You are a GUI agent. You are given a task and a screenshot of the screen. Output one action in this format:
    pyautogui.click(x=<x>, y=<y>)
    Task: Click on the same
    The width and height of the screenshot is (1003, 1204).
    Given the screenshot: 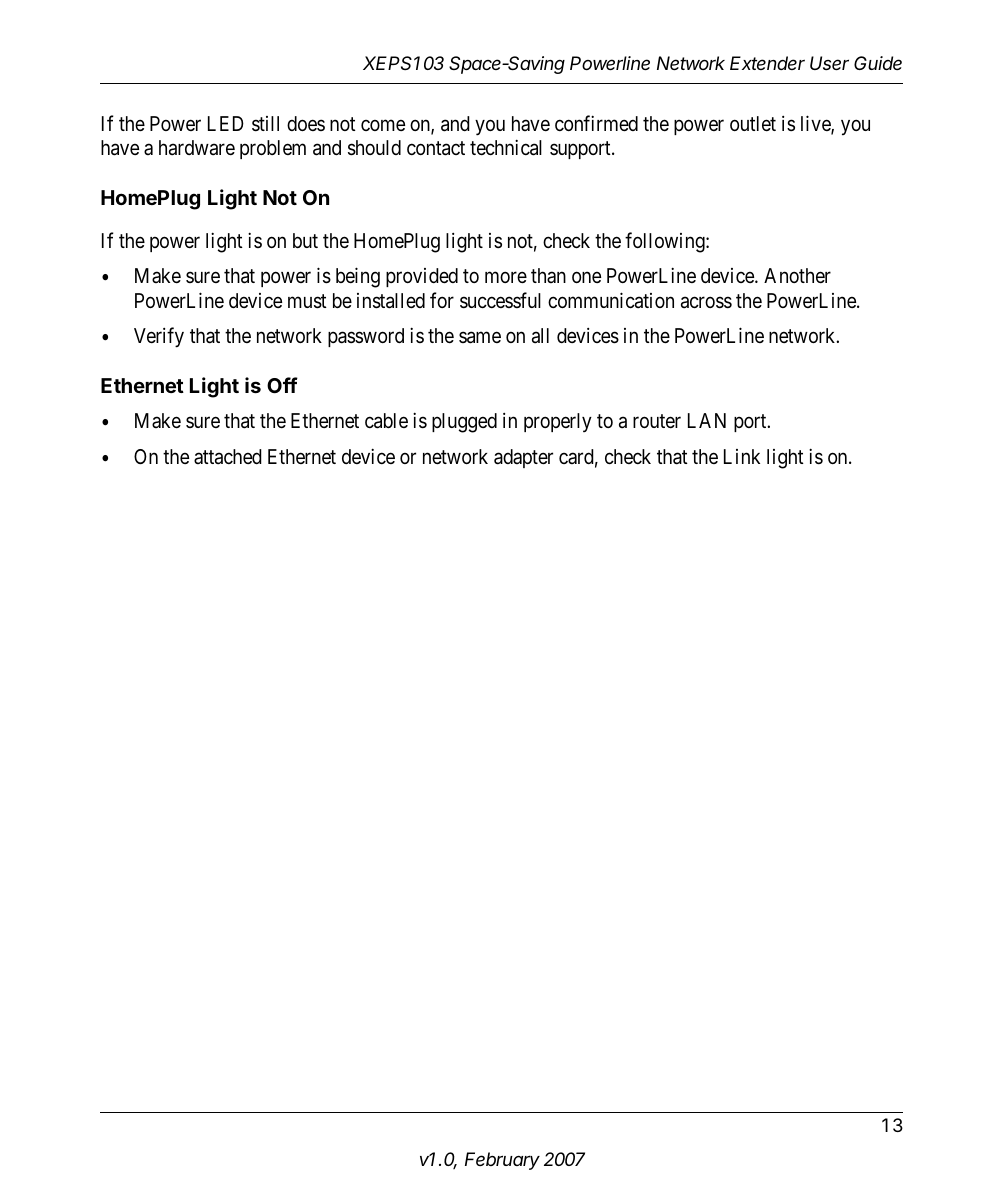 What is the action you would take?
    pyautogui.click(x=480, y=338)
